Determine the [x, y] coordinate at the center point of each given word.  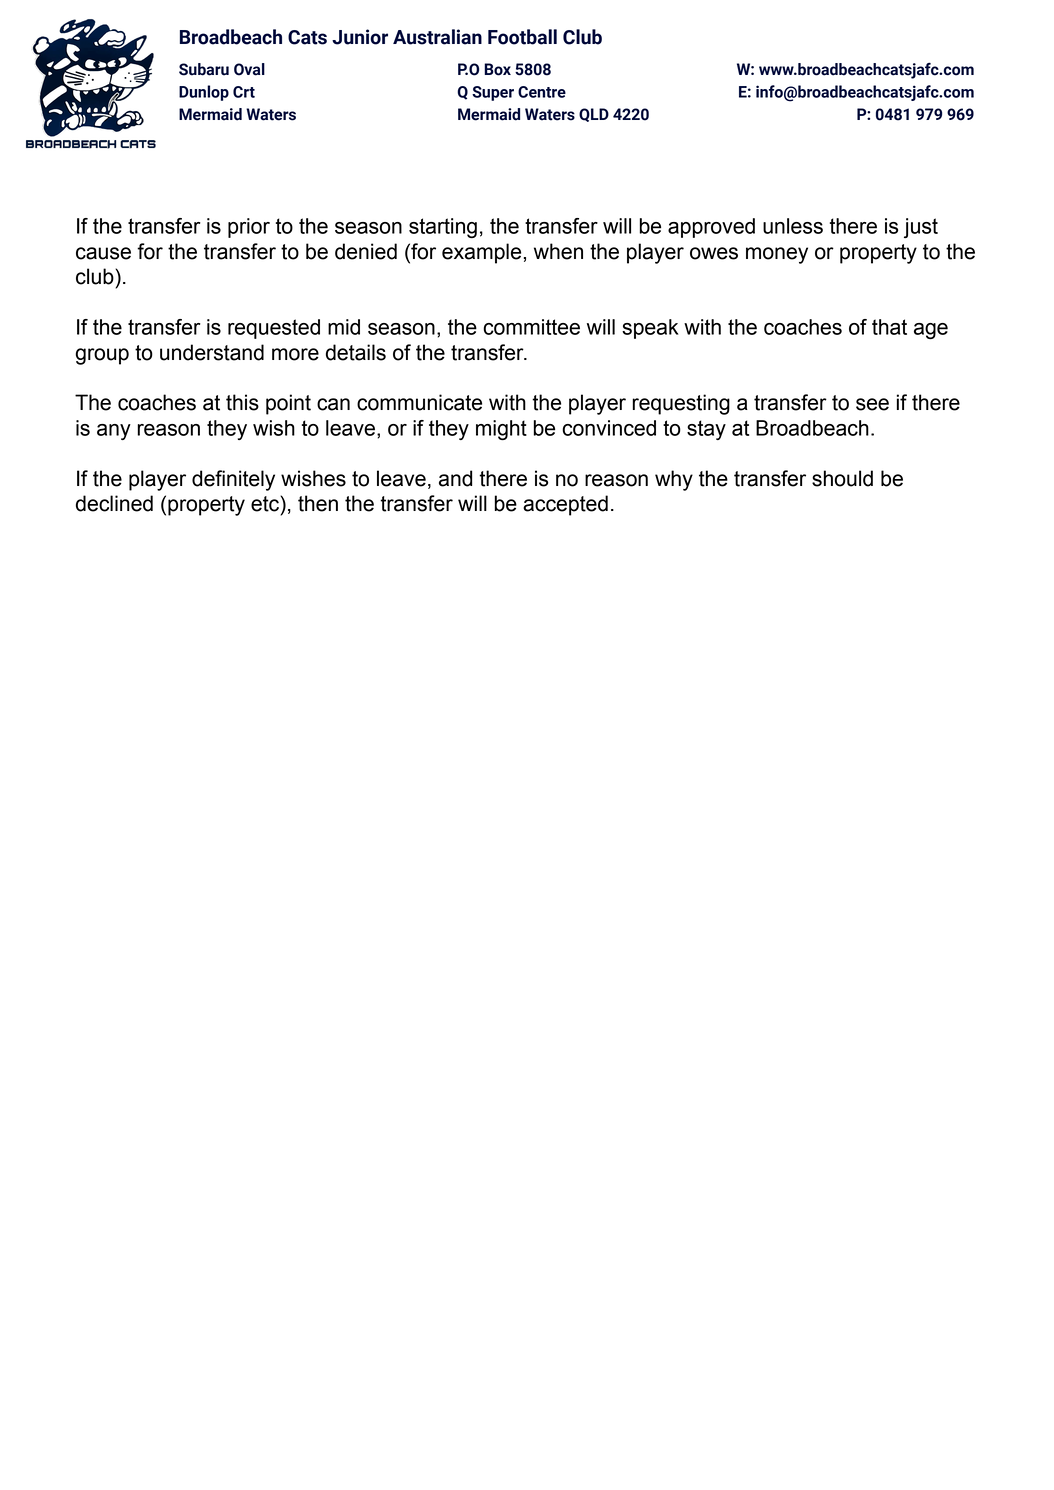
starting [443, 228]
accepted [565, 505]
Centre [542, 92]
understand [212, 352]
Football [522, 37]
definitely [233, 480]
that [889, 327]
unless [793, 226]
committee [531, 327]
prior [249, 228]
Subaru [204, 69]
